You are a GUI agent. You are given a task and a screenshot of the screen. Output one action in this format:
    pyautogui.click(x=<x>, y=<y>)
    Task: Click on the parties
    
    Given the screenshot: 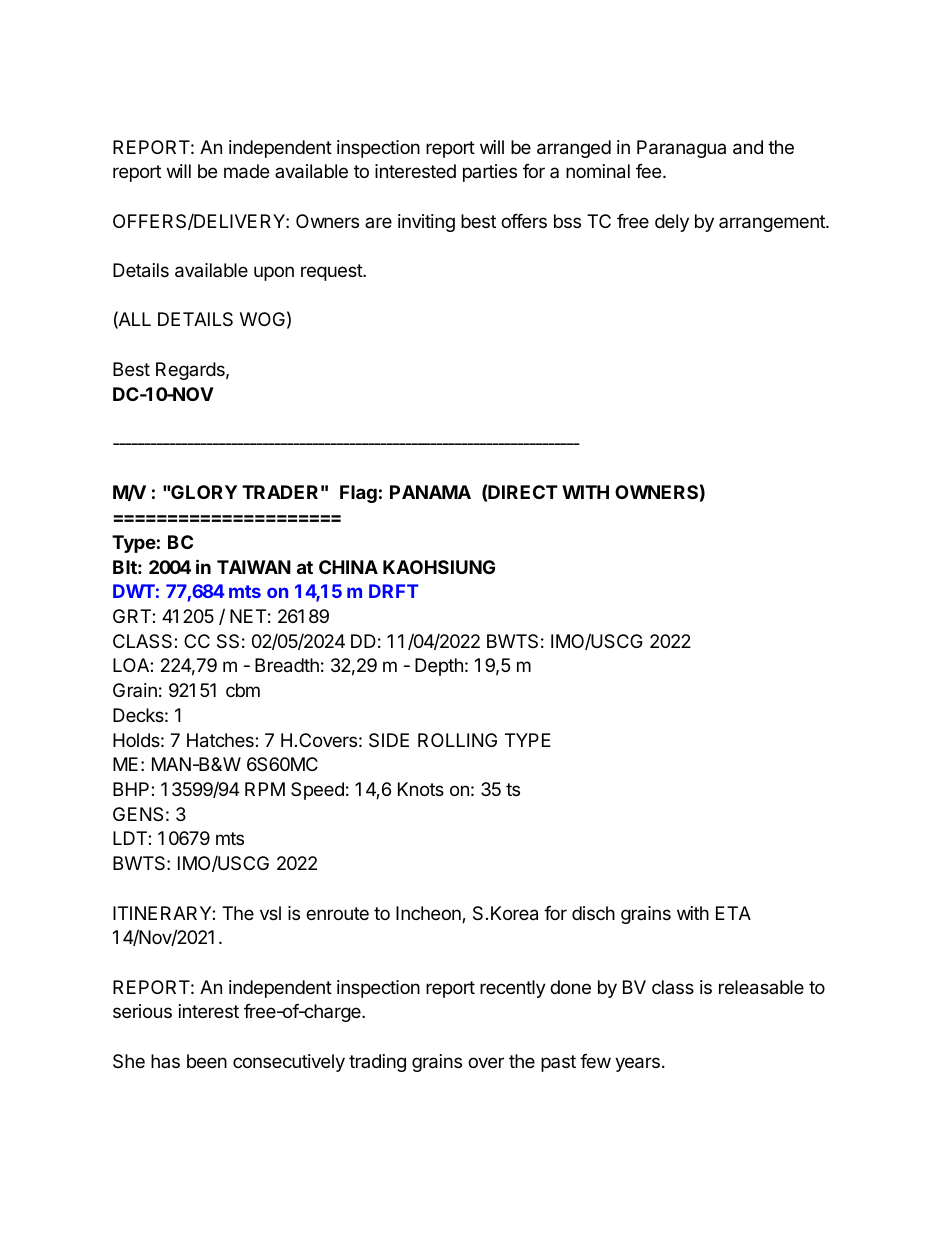 What is the action you would take?
    pyautogui.click(x=490, y=173)
